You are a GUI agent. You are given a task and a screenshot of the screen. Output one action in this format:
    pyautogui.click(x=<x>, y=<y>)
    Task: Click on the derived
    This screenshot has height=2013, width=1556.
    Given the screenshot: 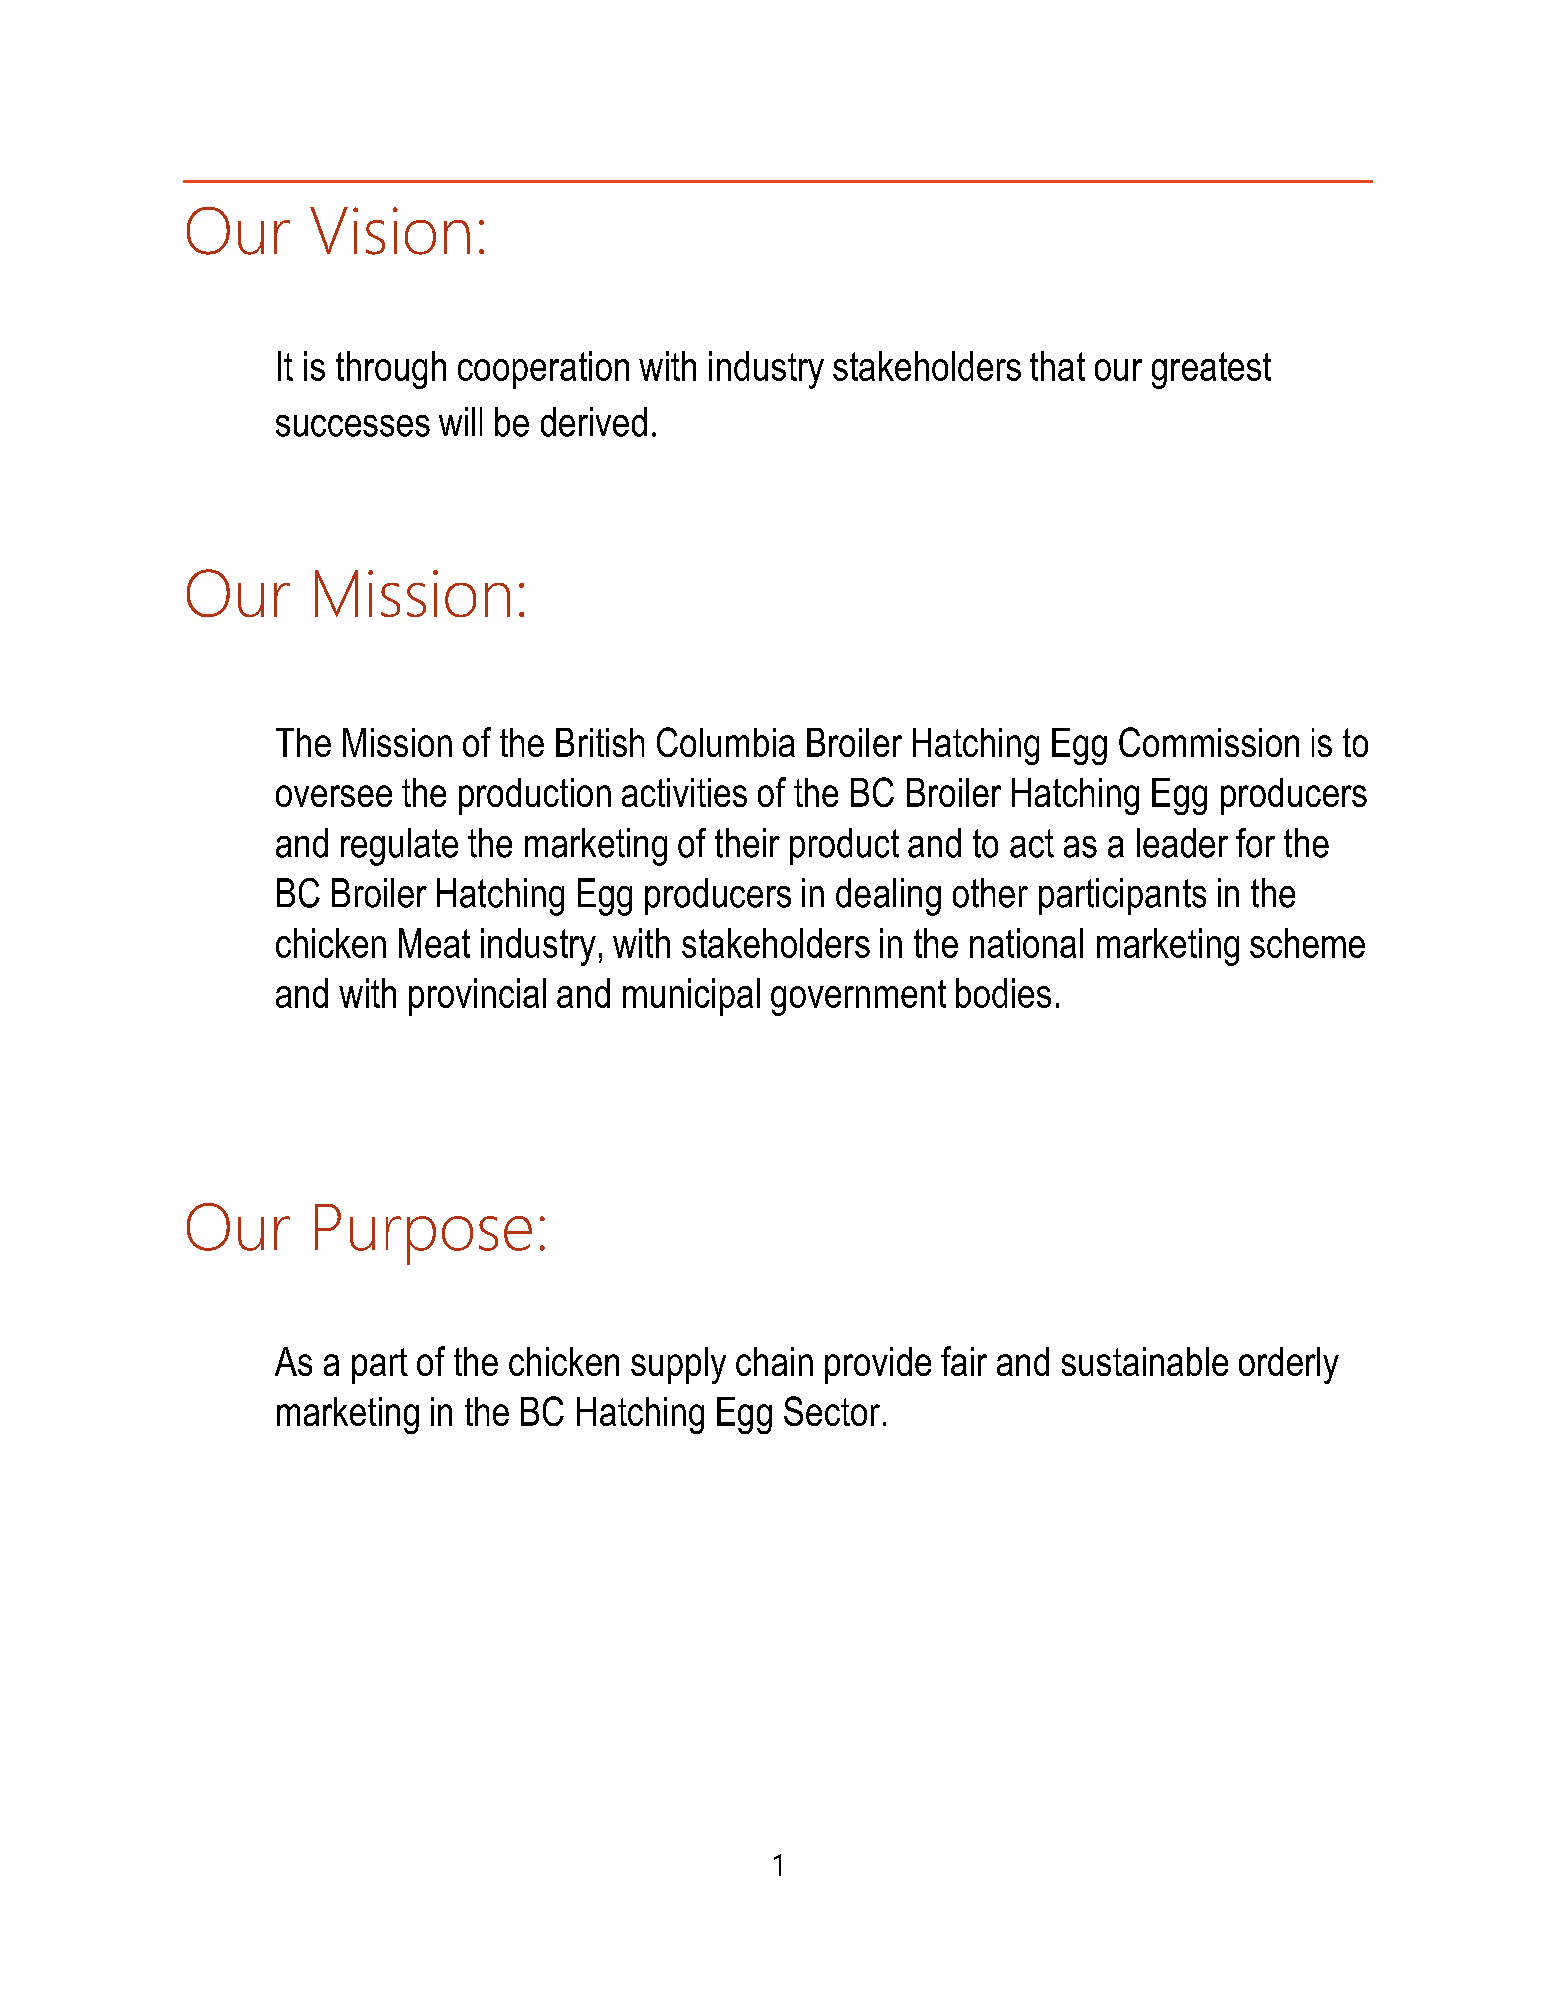 What is the action you would take?
    pyautogui.click(x=594, y=422)
